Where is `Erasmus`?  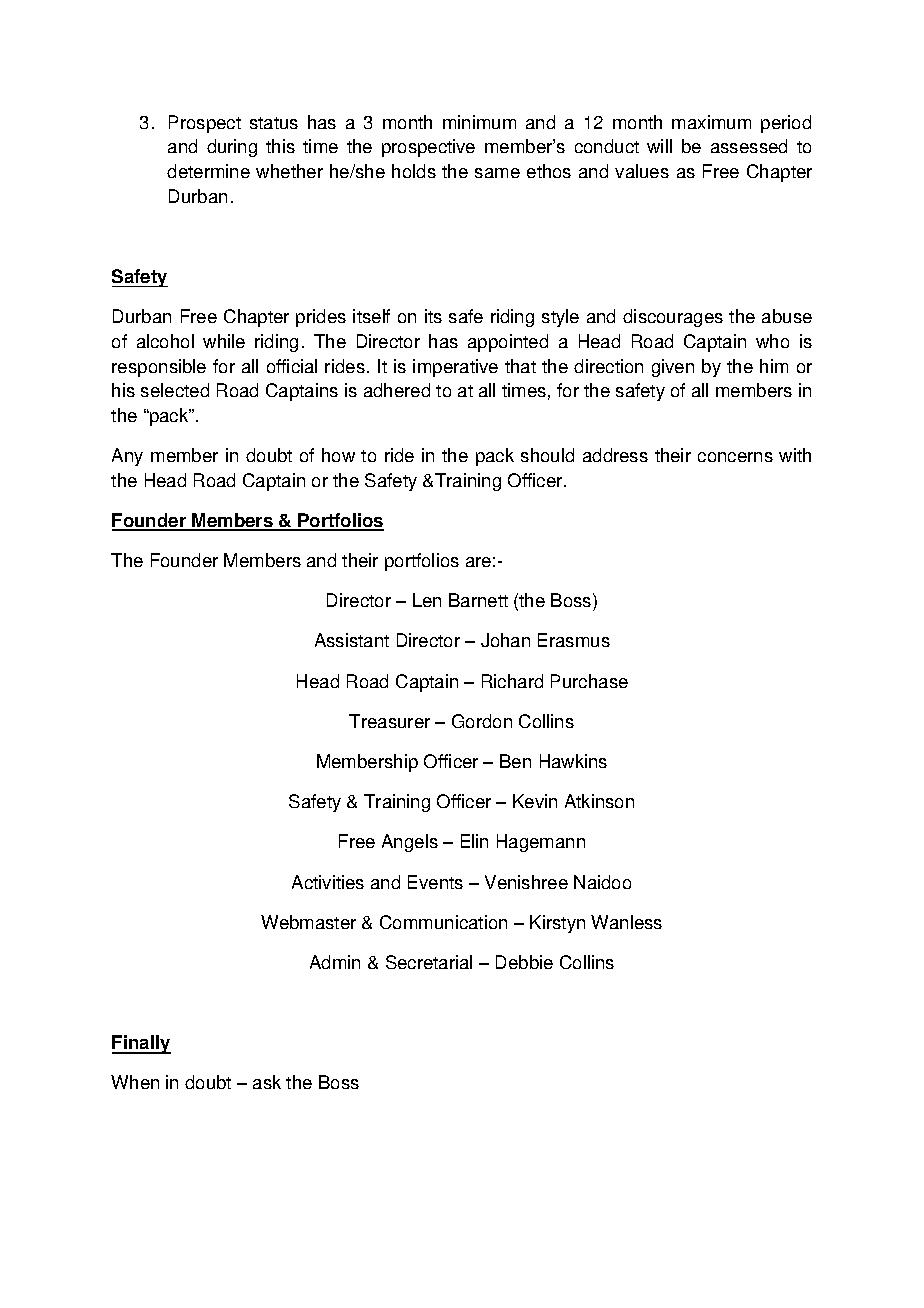
Erasmus is located at coordinates (574, 640).
